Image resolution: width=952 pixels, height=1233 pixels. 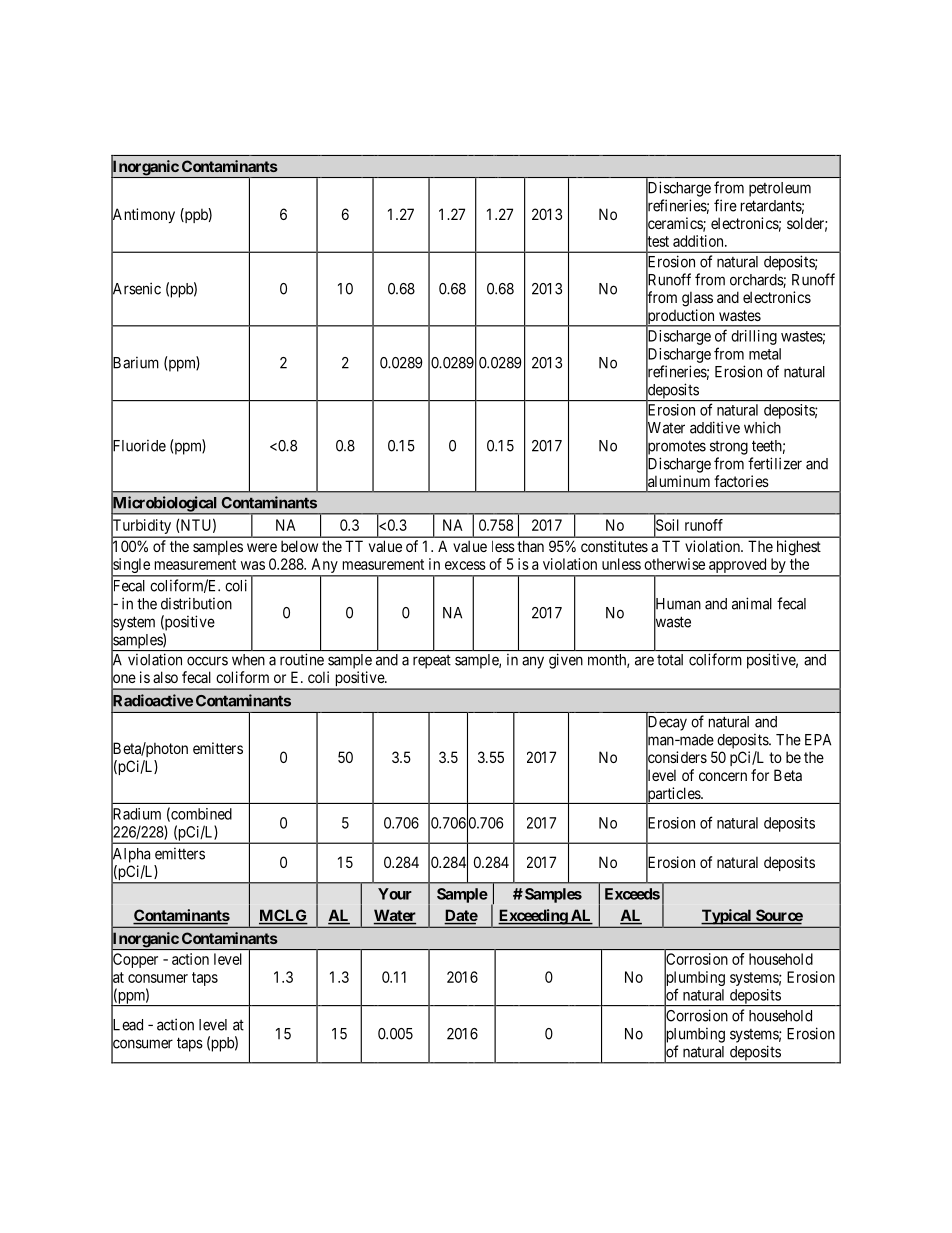 I want to click on concern, so click(x=723, y=776).
